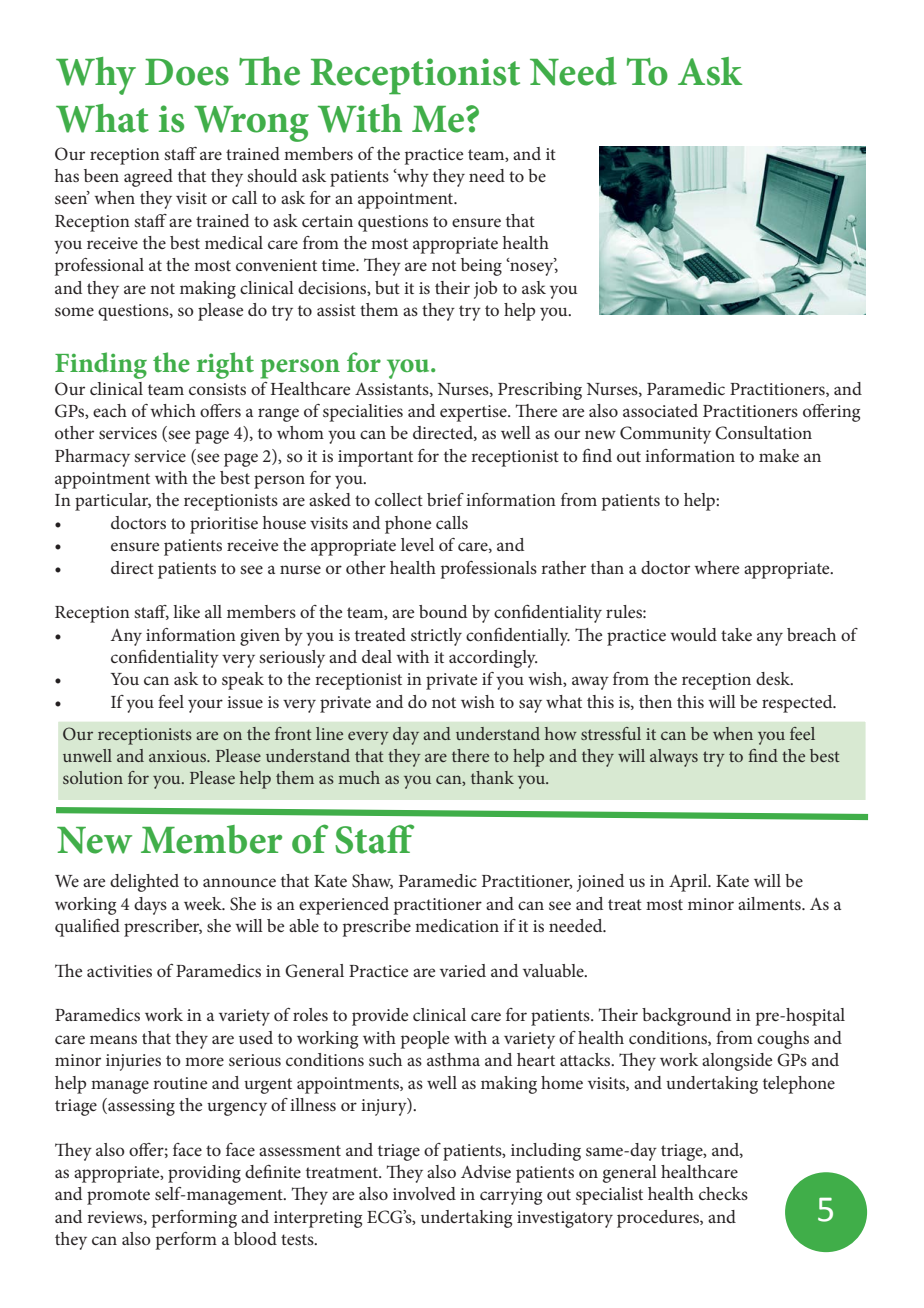  Describe the element at coordinates (665, 435) in the screenshot. I see `Community` at that location.
